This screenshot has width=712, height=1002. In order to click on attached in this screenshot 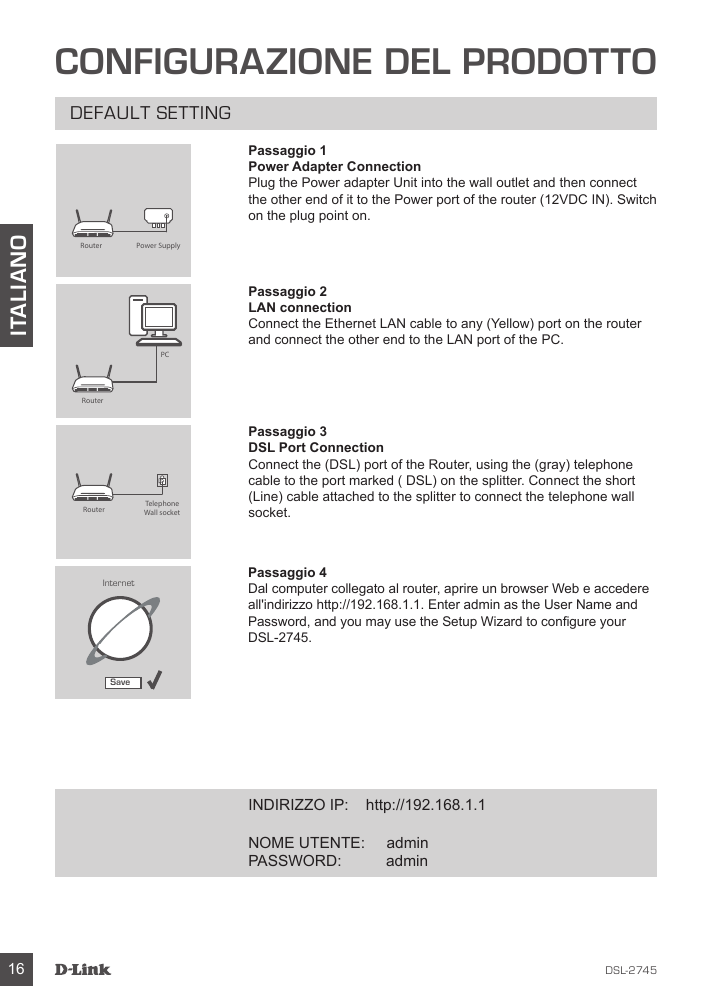, I will do `click(348, 496)`.
